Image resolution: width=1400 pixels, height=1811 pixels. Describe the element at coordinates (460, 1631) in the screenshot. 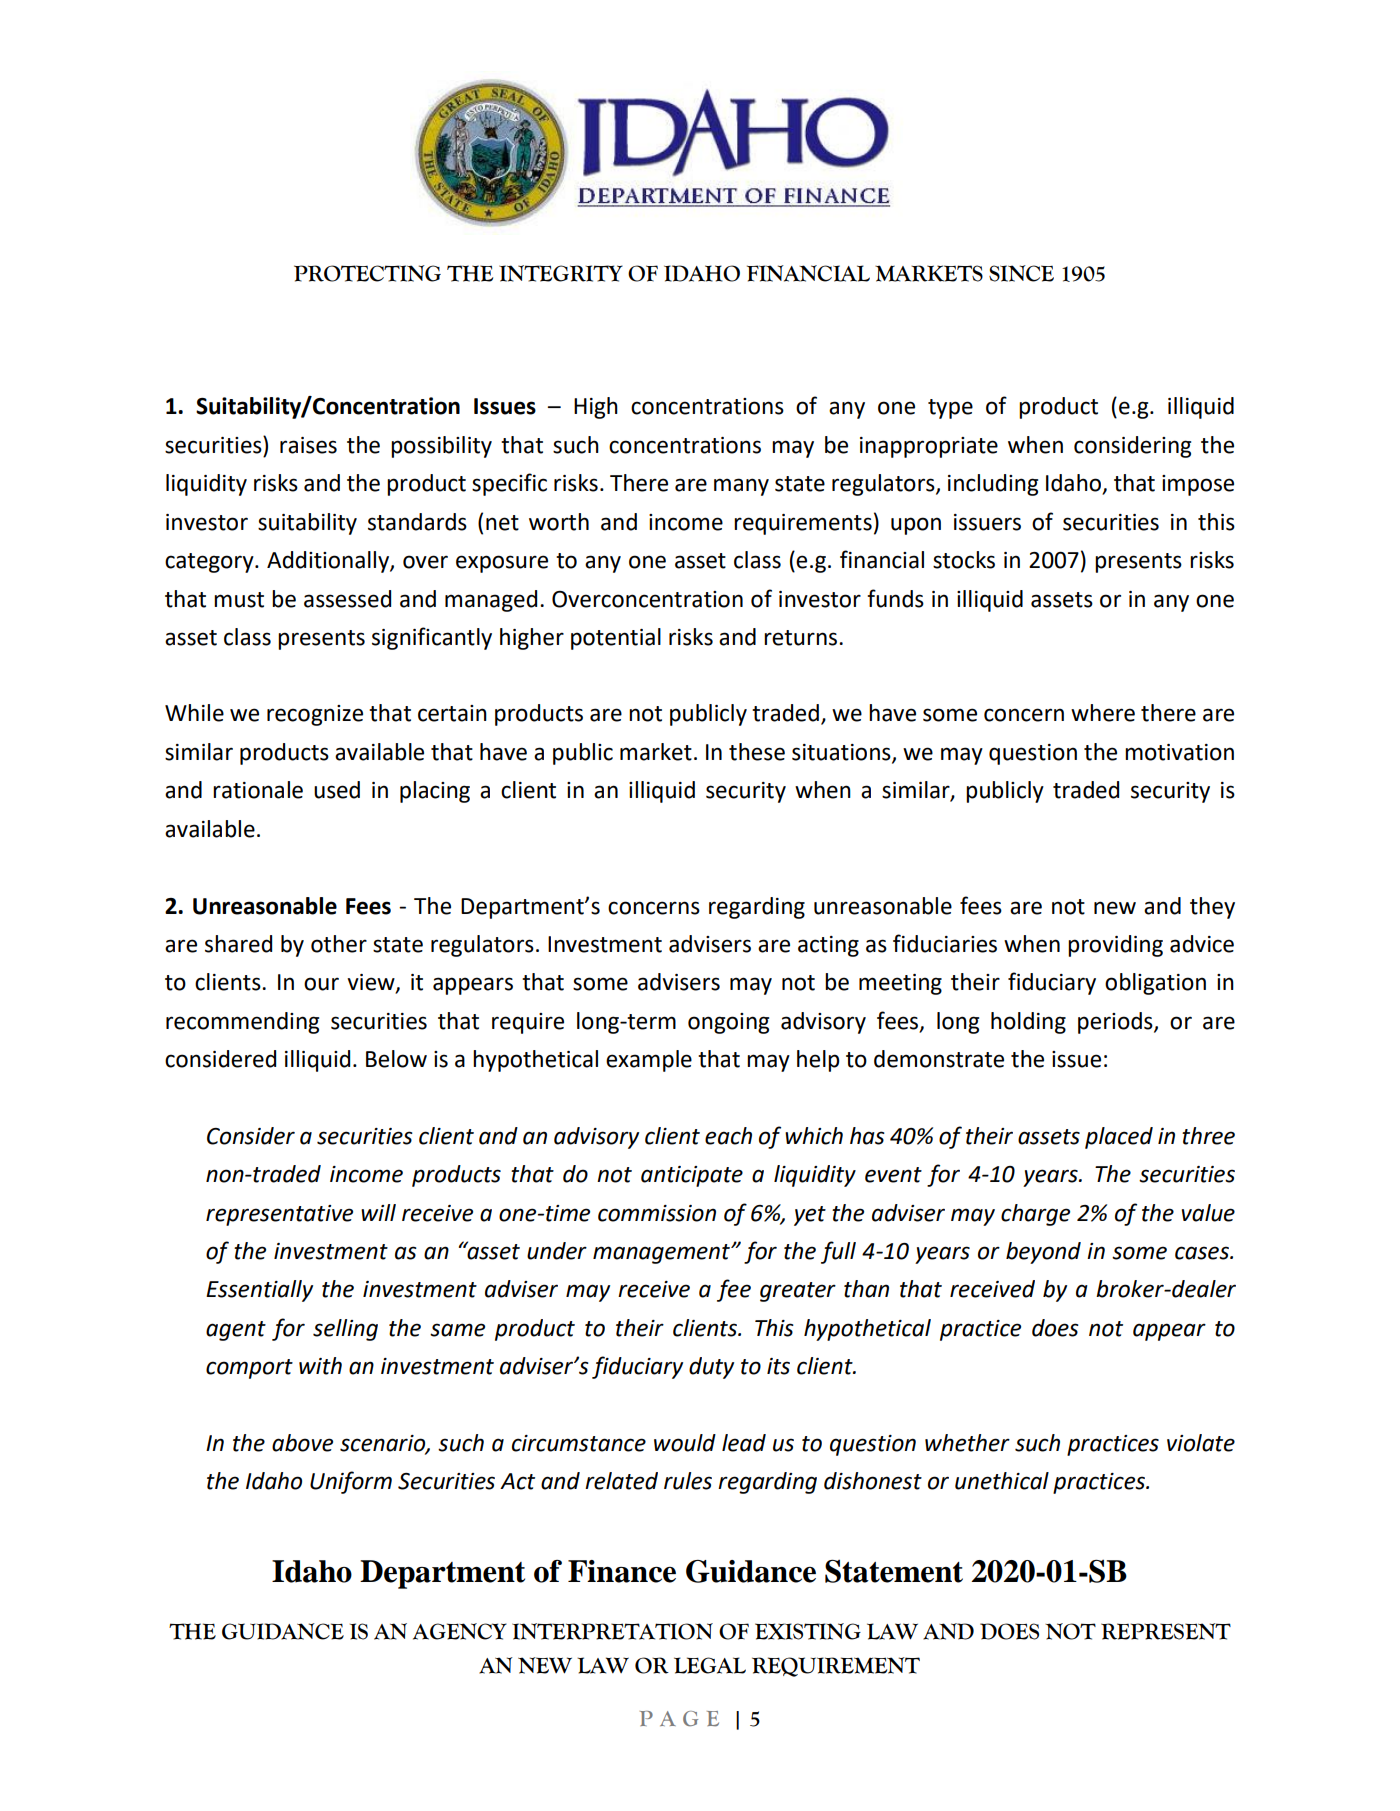

I see `AGENCY` at that location.
